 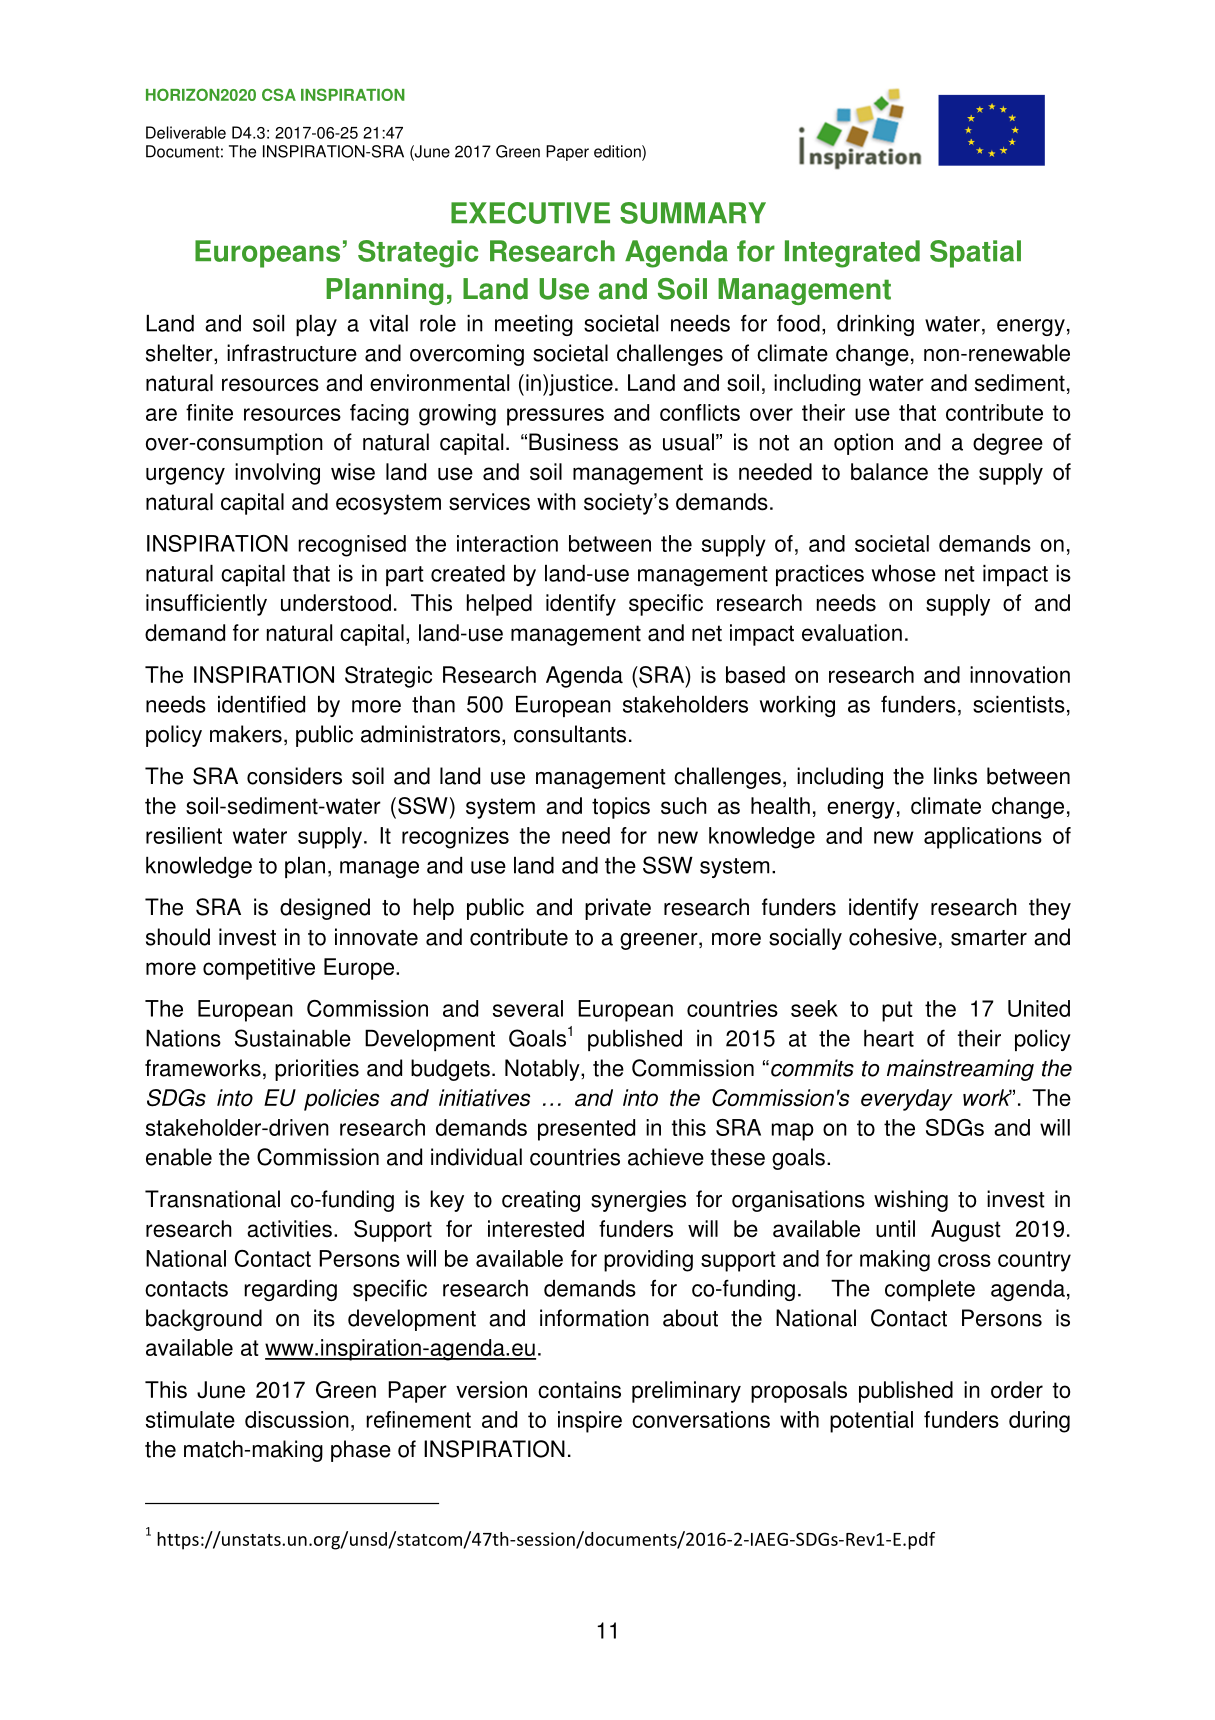 What do you see at coordinates (570, 734) in the screenshot?
I see `consultants` at bounding box center [570, 734].
